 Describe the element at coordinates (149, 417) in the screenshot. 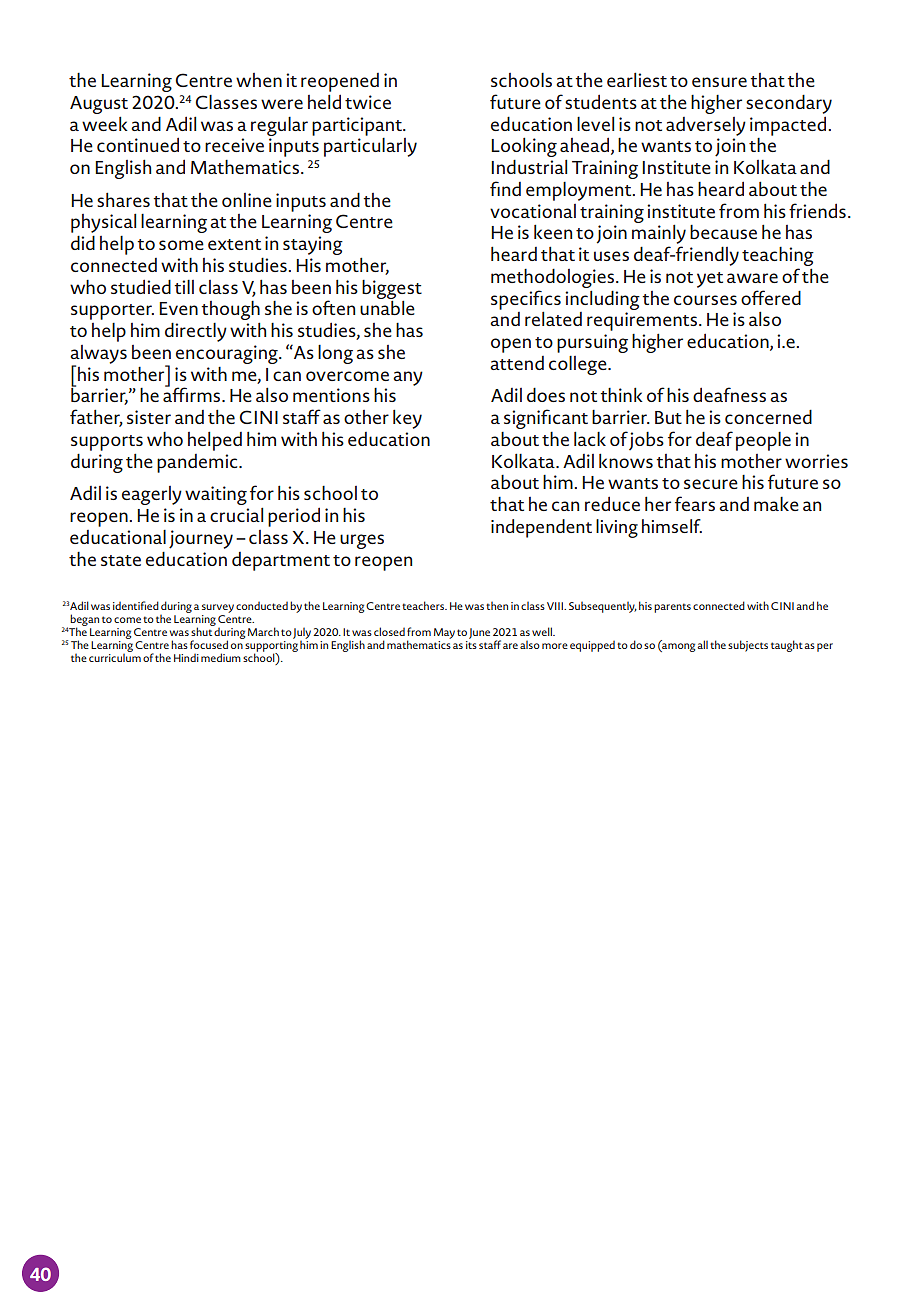

I see `sister` at that location.
